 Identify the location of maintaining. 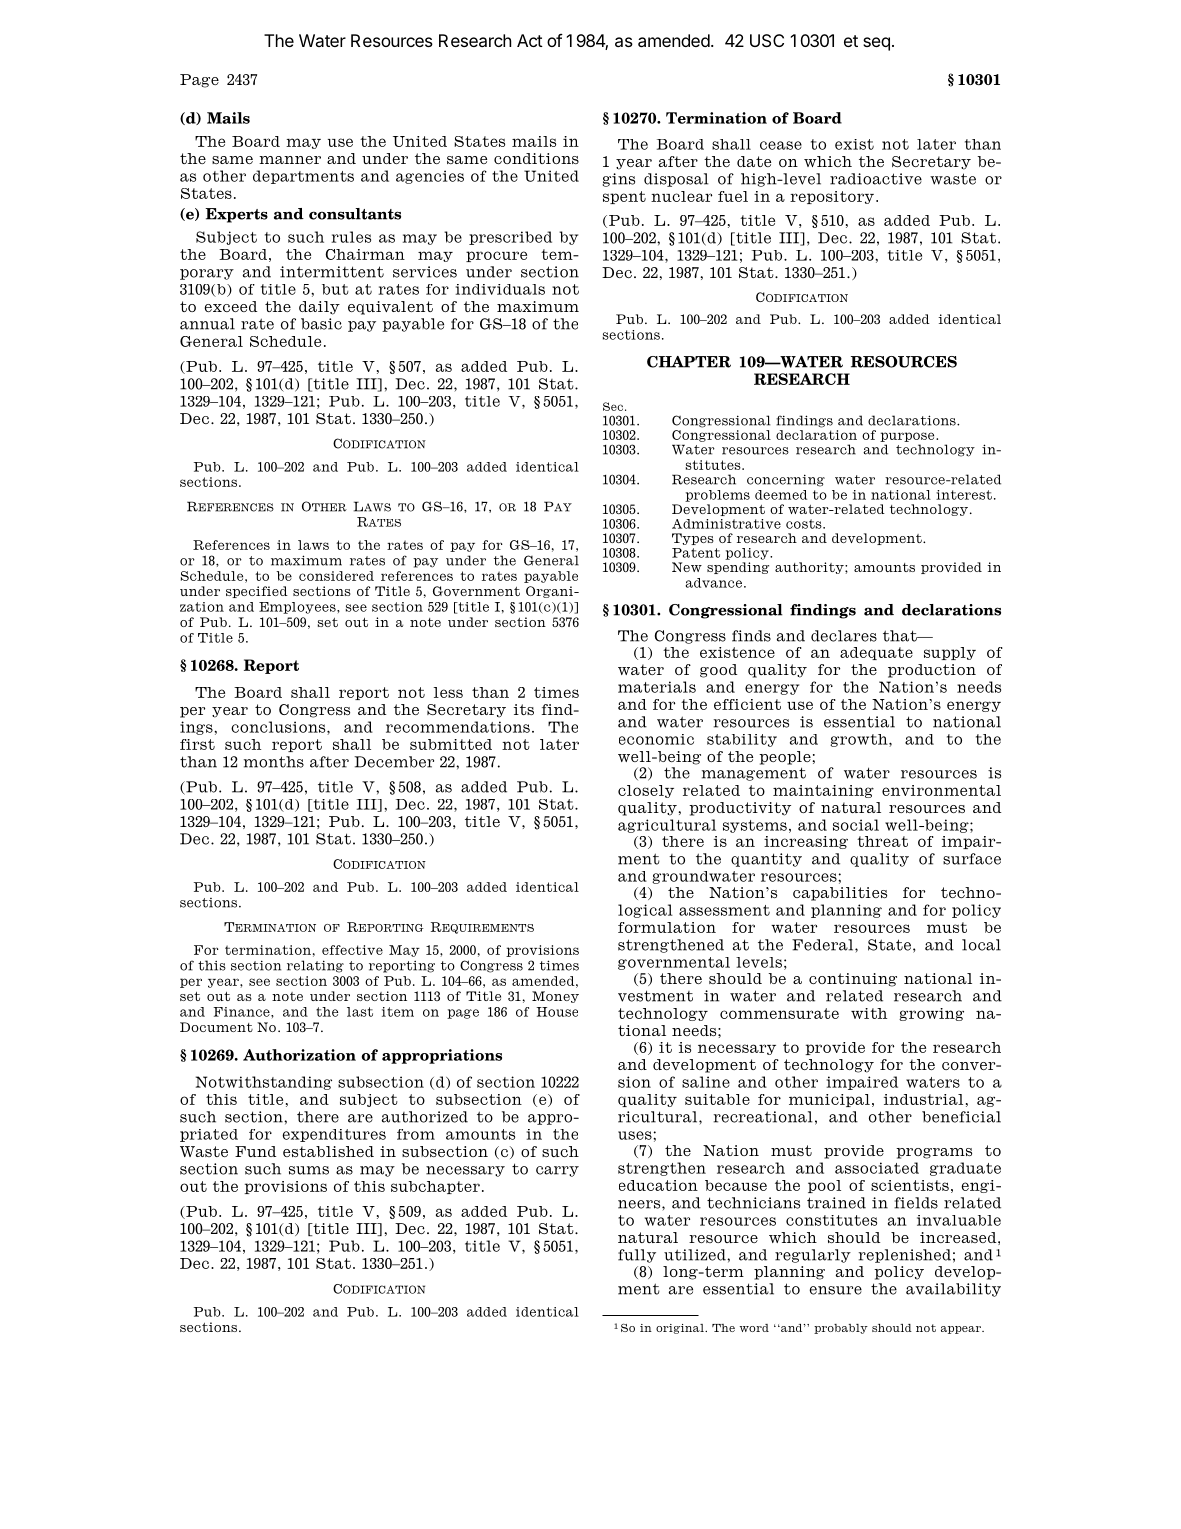
(823, 791).
